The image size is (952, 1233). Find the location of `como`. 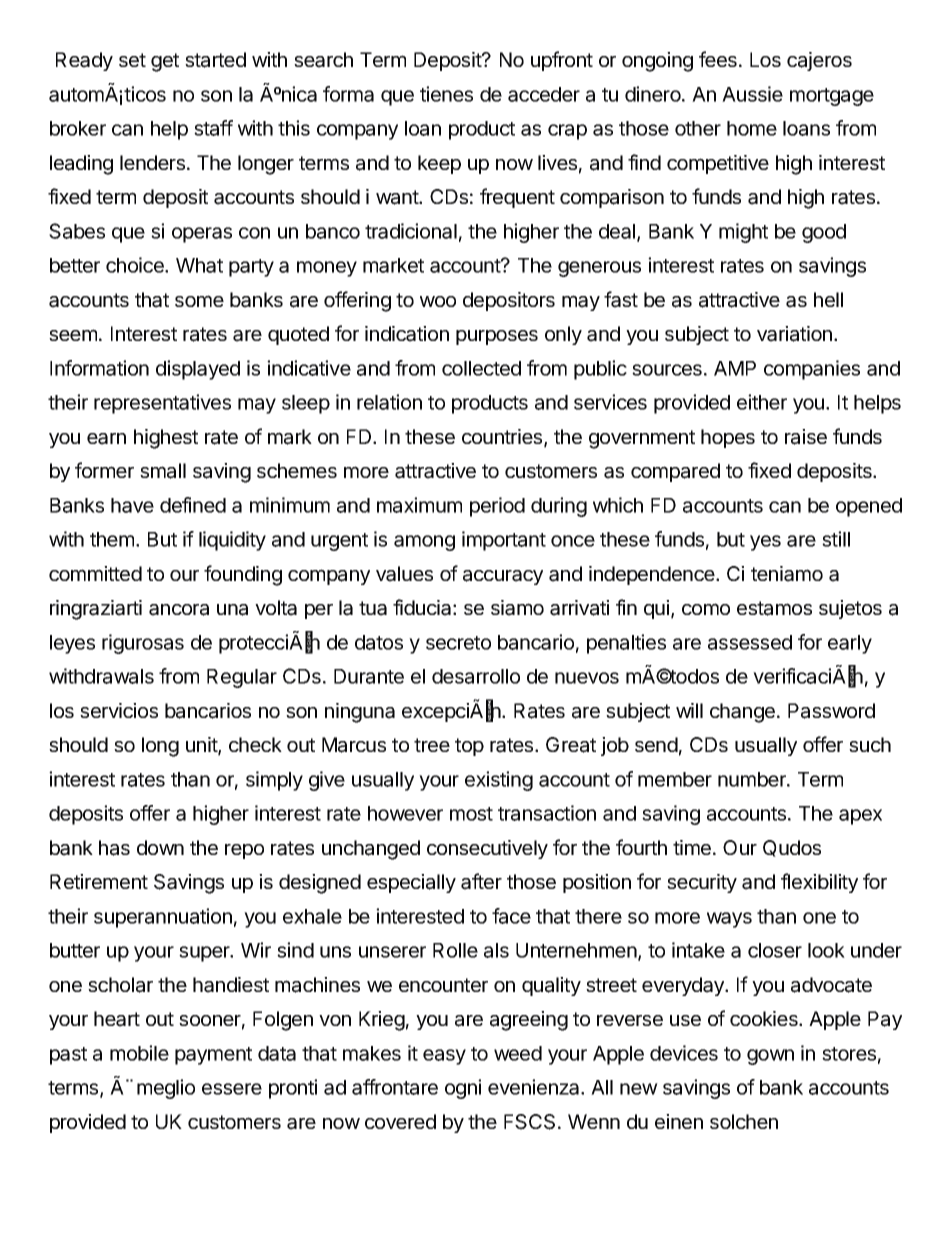

como is located at coordinates (706, 609).
